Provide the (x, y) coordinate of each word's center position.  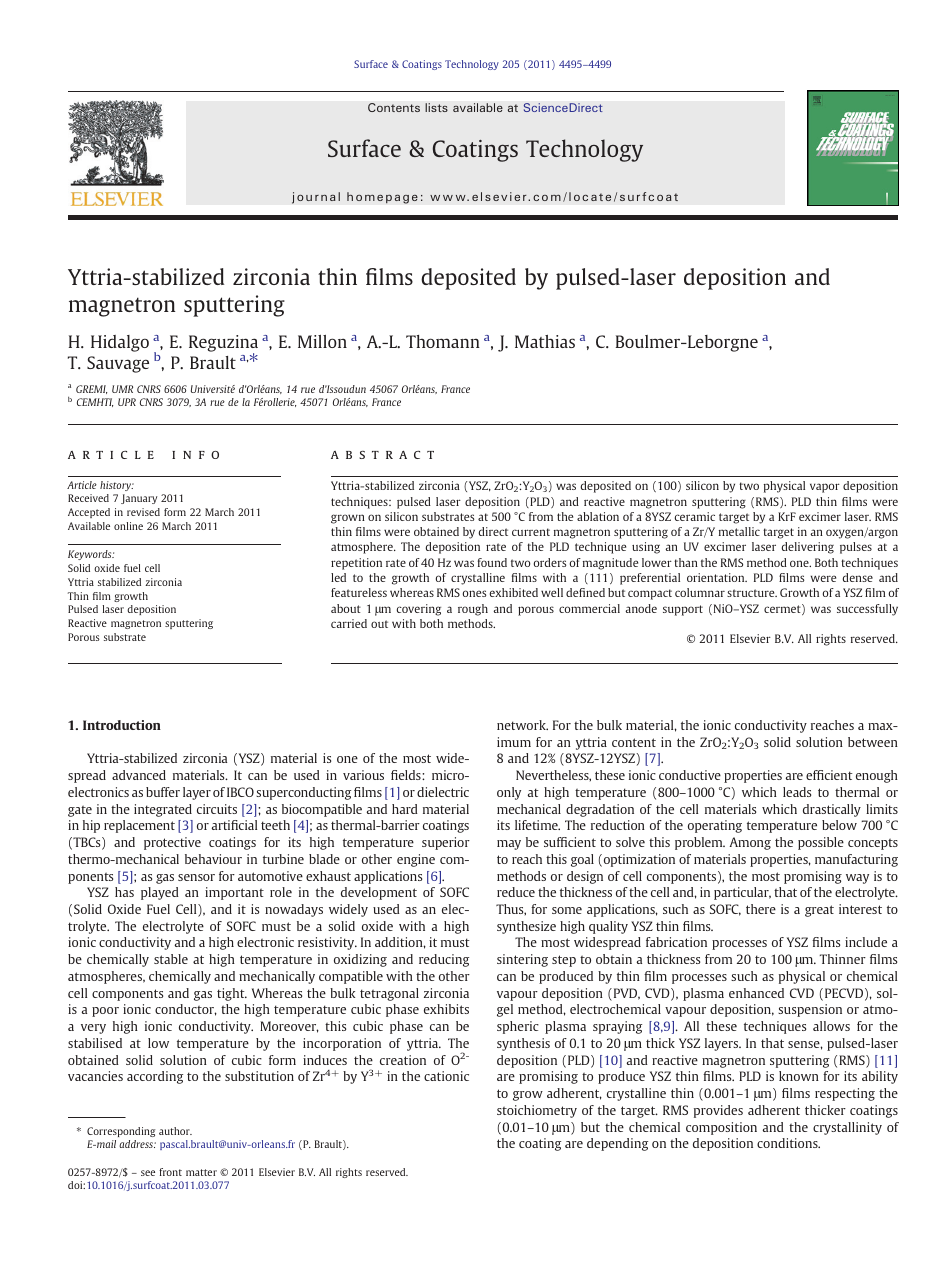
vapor (825, 488)
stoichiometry (537, 1111)
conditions (788, 1143)
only (509, 793)
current (531, 532)
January (139, 499)
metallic (739, 531)
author (175, 1131)
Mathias (545, 341)
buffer (163, 792)
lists (436, 107)
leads (797, 792)
